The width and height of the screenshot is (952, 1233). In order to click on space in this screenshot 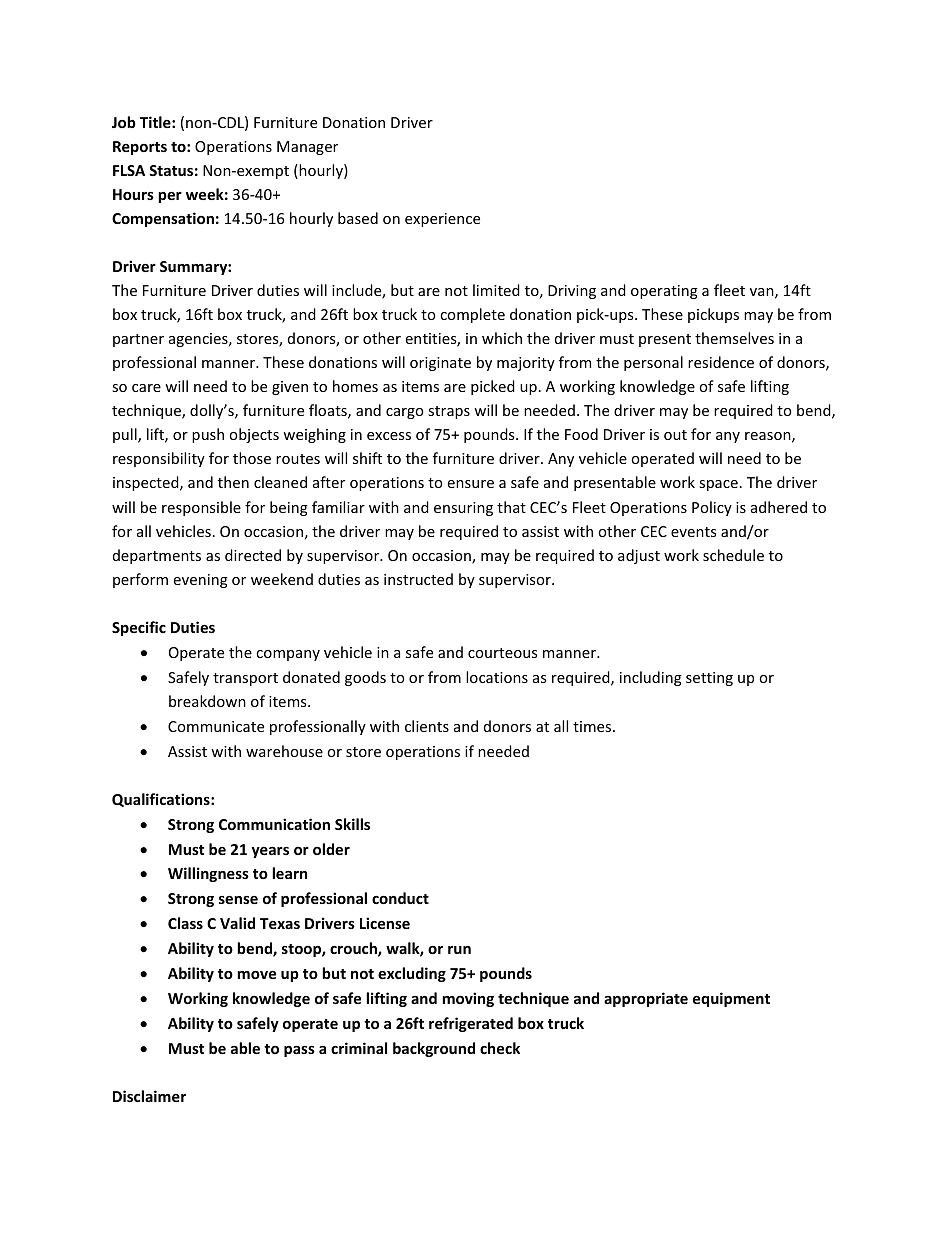, I will do `click(718, 485)`.
